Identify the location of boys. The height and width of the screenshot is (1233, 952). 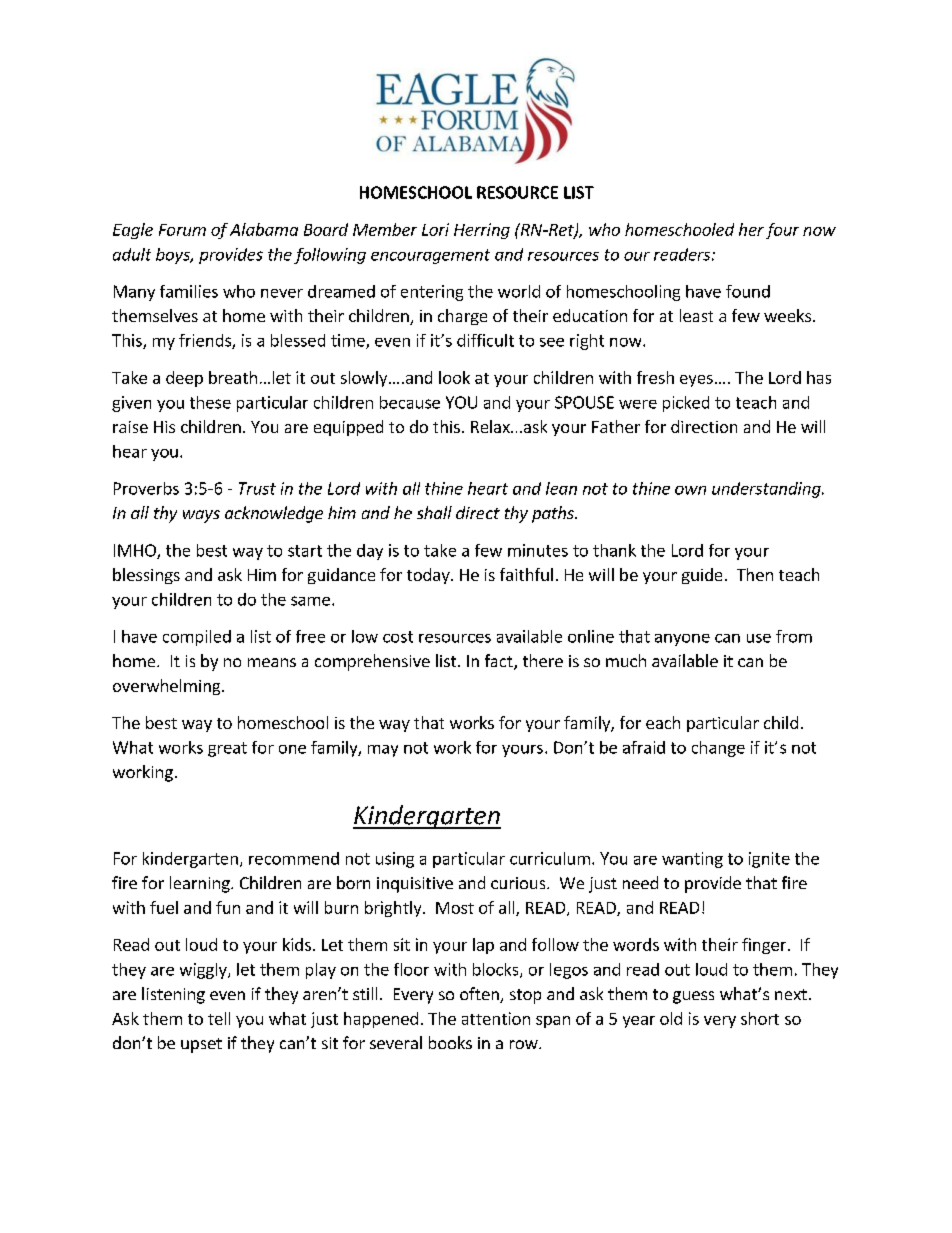
(174, 256).
